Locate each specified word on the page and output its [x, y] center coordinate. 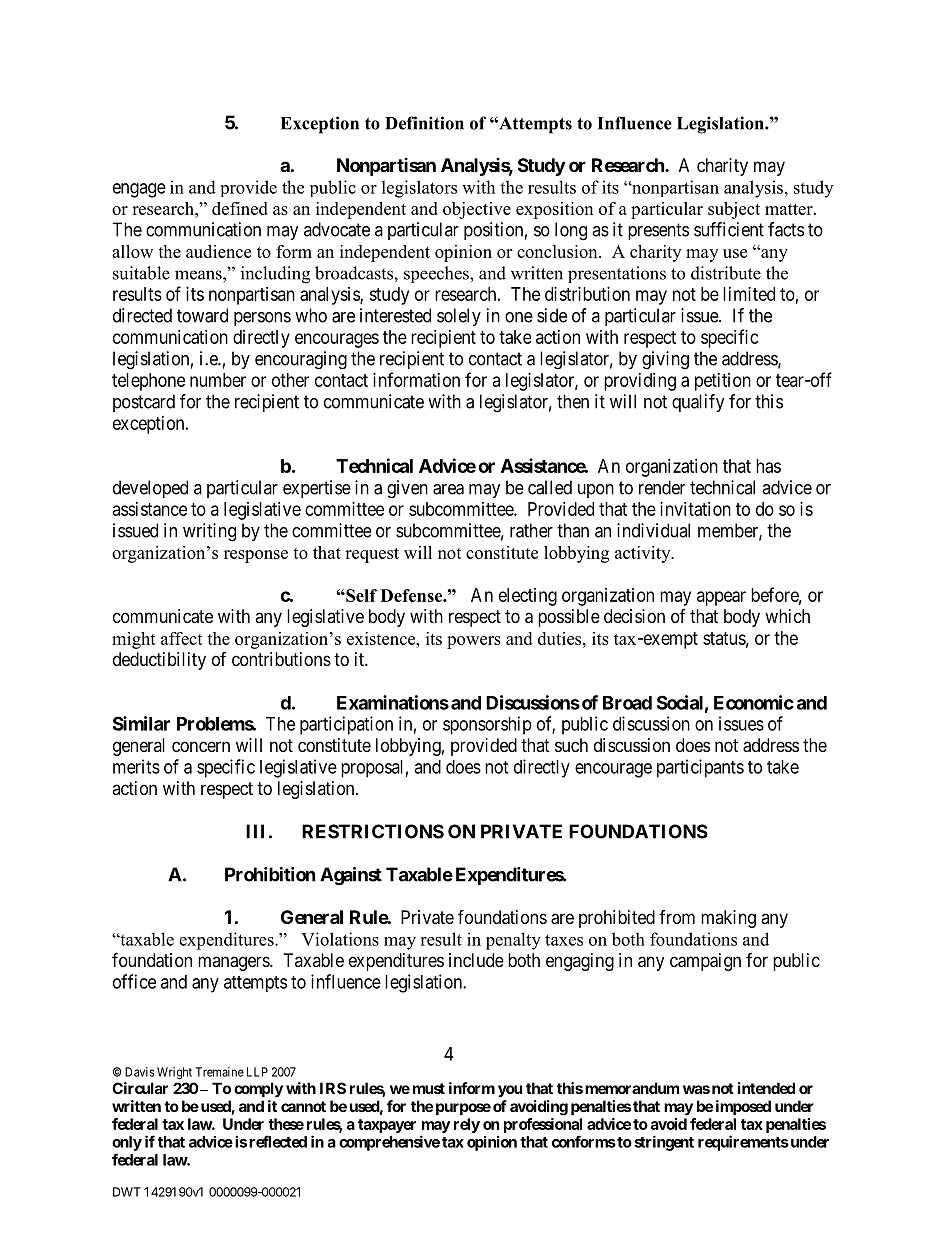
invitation [695, 509]
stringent [664, 1143]
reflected [278, 1141]
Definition [424, 123]
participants [700, 768]
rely [467, 1125]
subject [734, 210]
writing [209, 532]
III [255, 831]
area [448, 489]
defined [240, 208]
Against [351, 876]
